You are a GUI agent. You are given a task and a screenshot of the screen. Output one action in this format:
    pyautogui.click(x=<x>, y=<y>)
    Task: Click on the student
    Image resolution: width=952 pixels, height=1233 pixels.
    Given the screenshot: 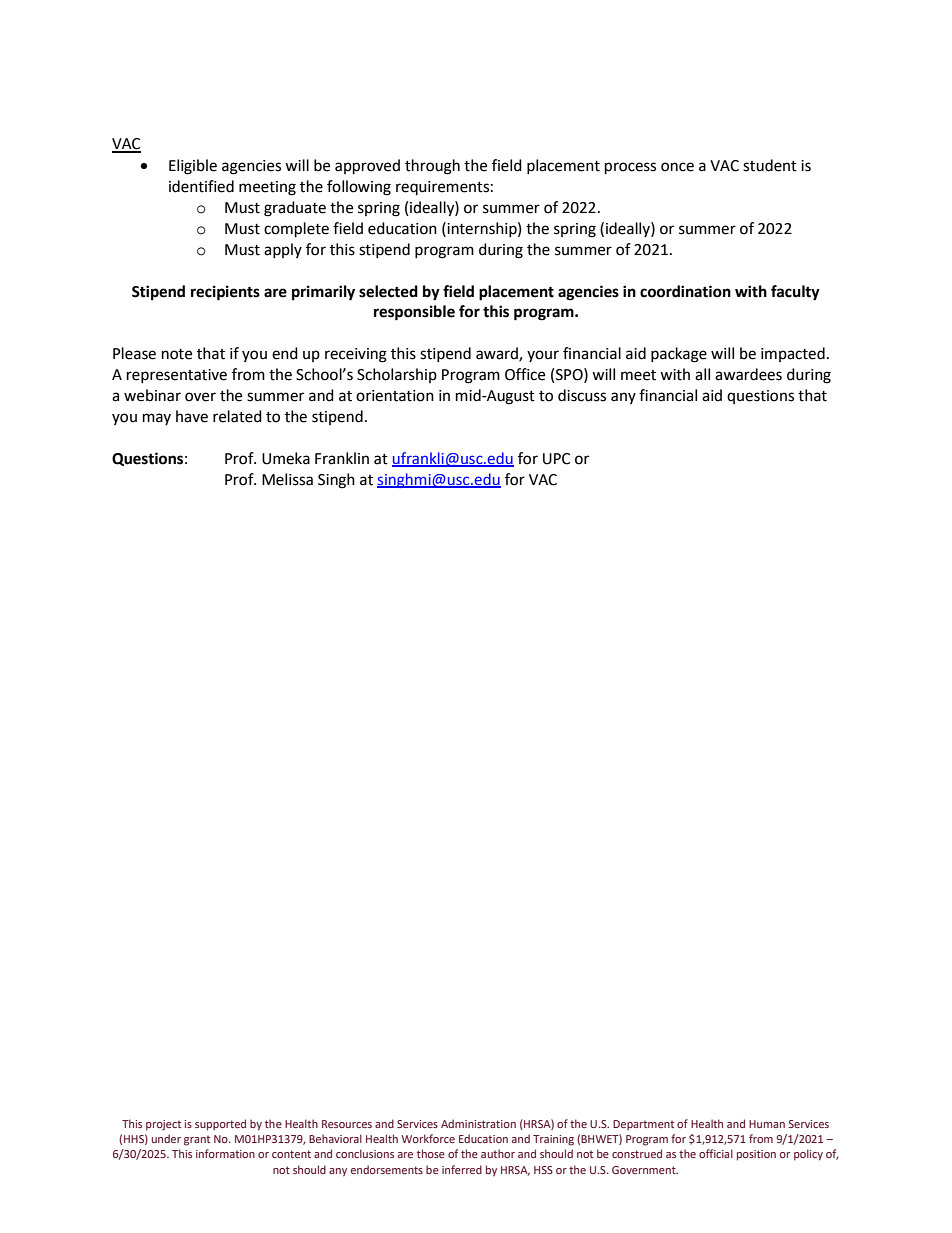 What is the action you would take?
    pyautogui.click(x=770, y=165)
